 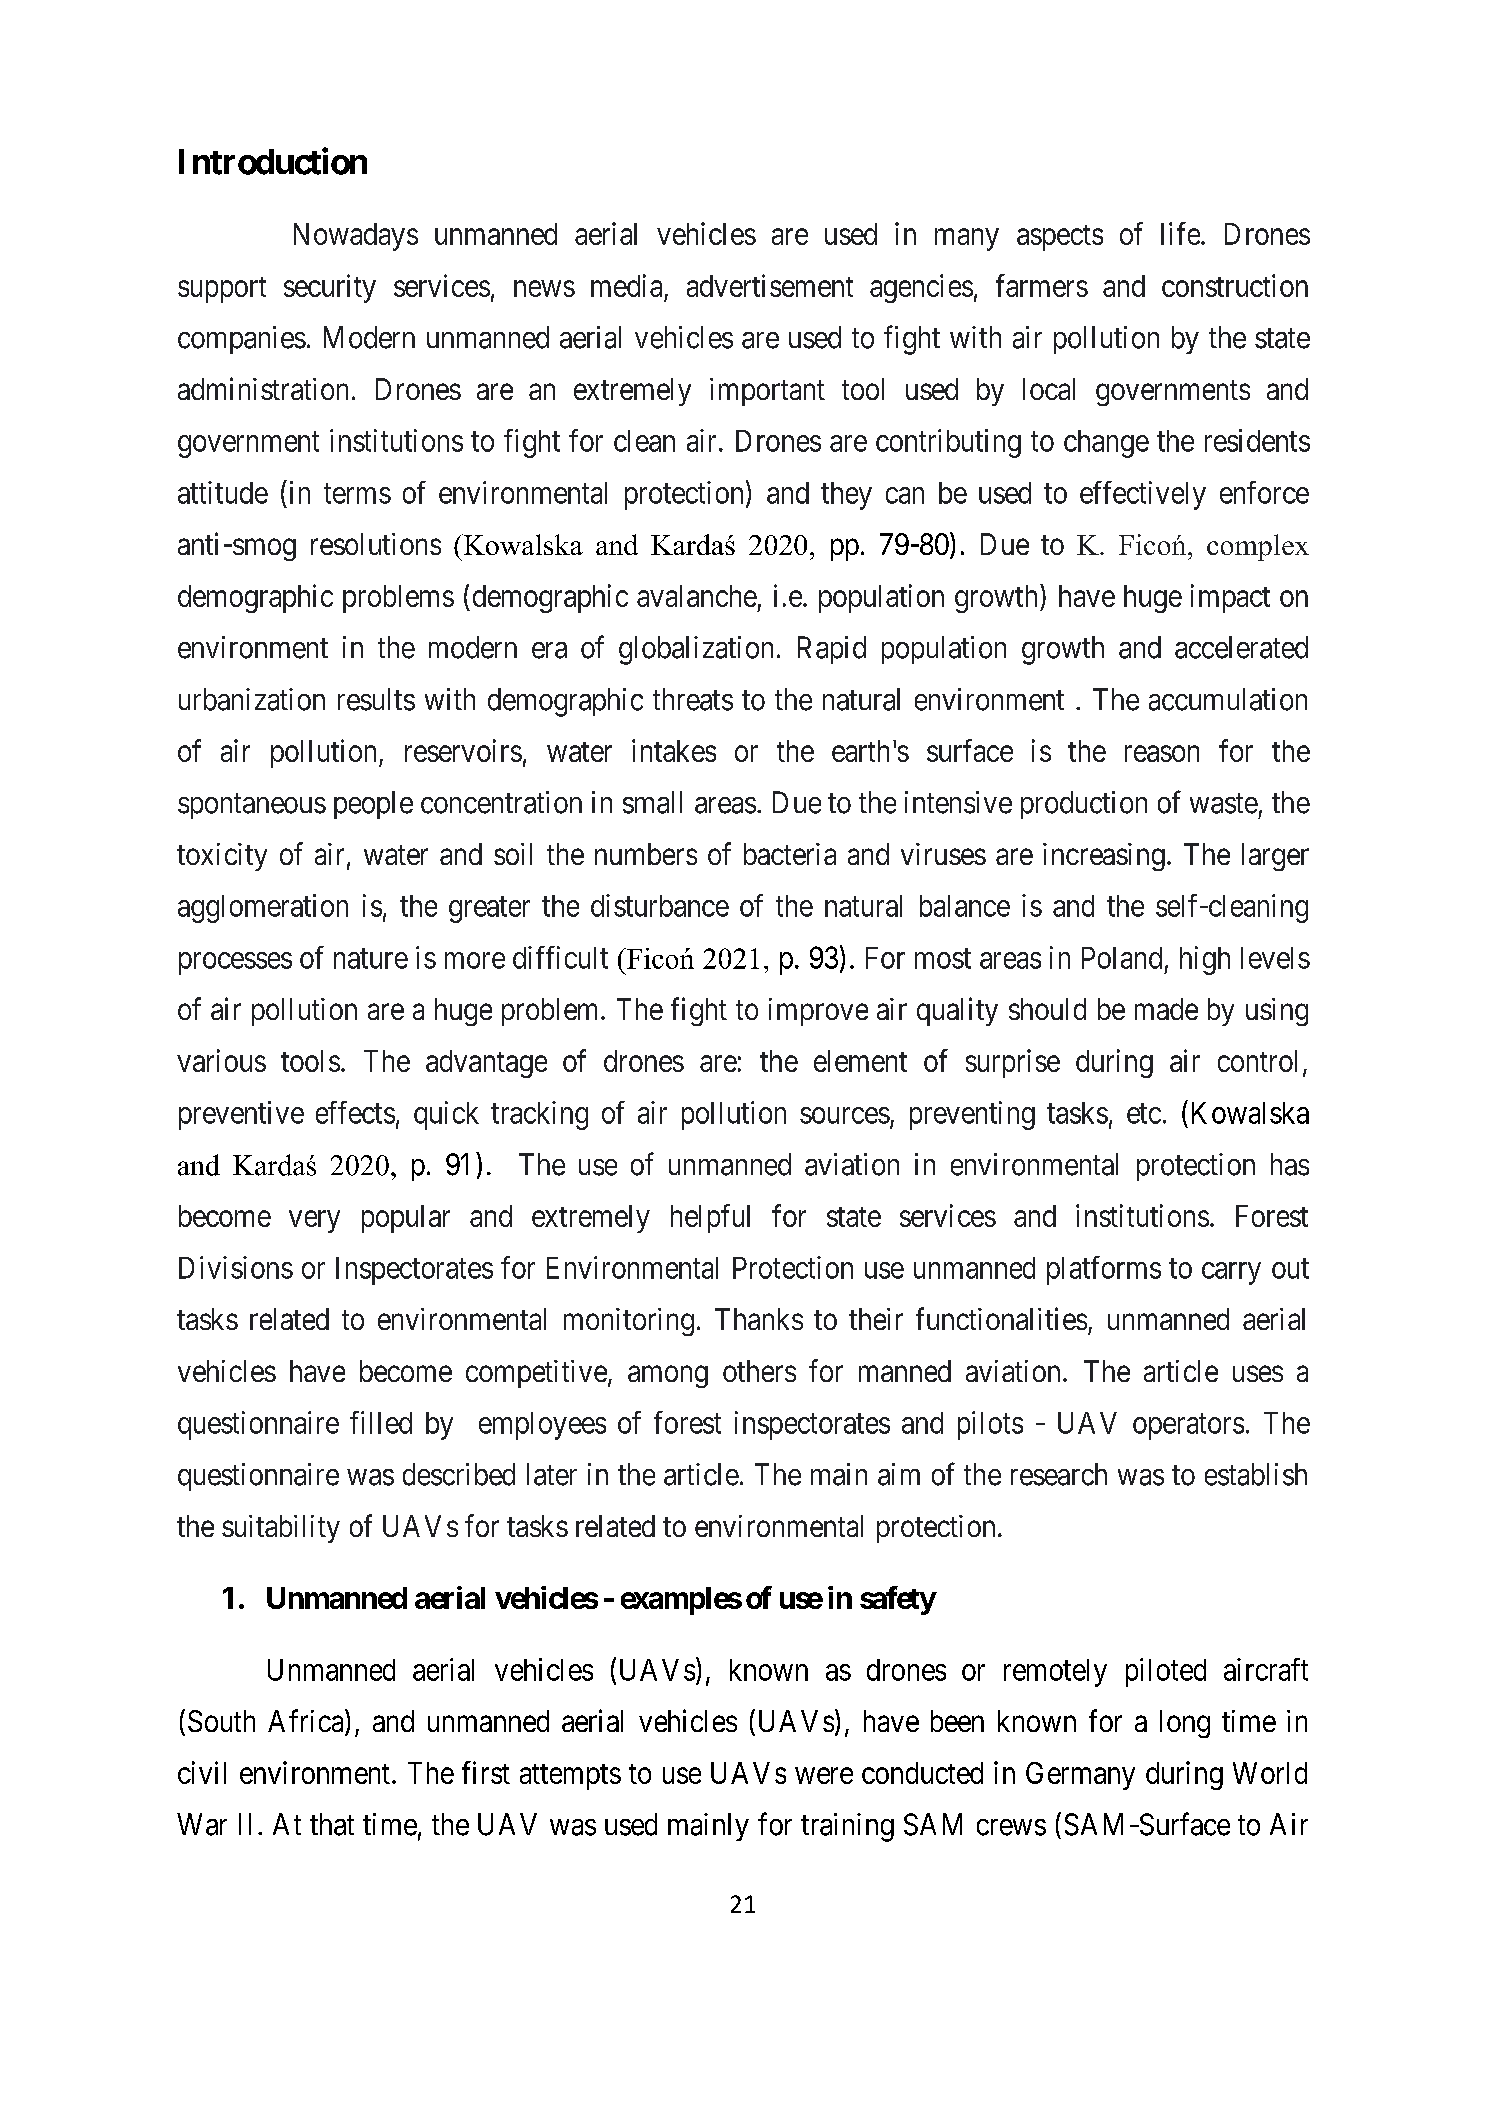 I want to click on terms, so click(x=357, y=494).
